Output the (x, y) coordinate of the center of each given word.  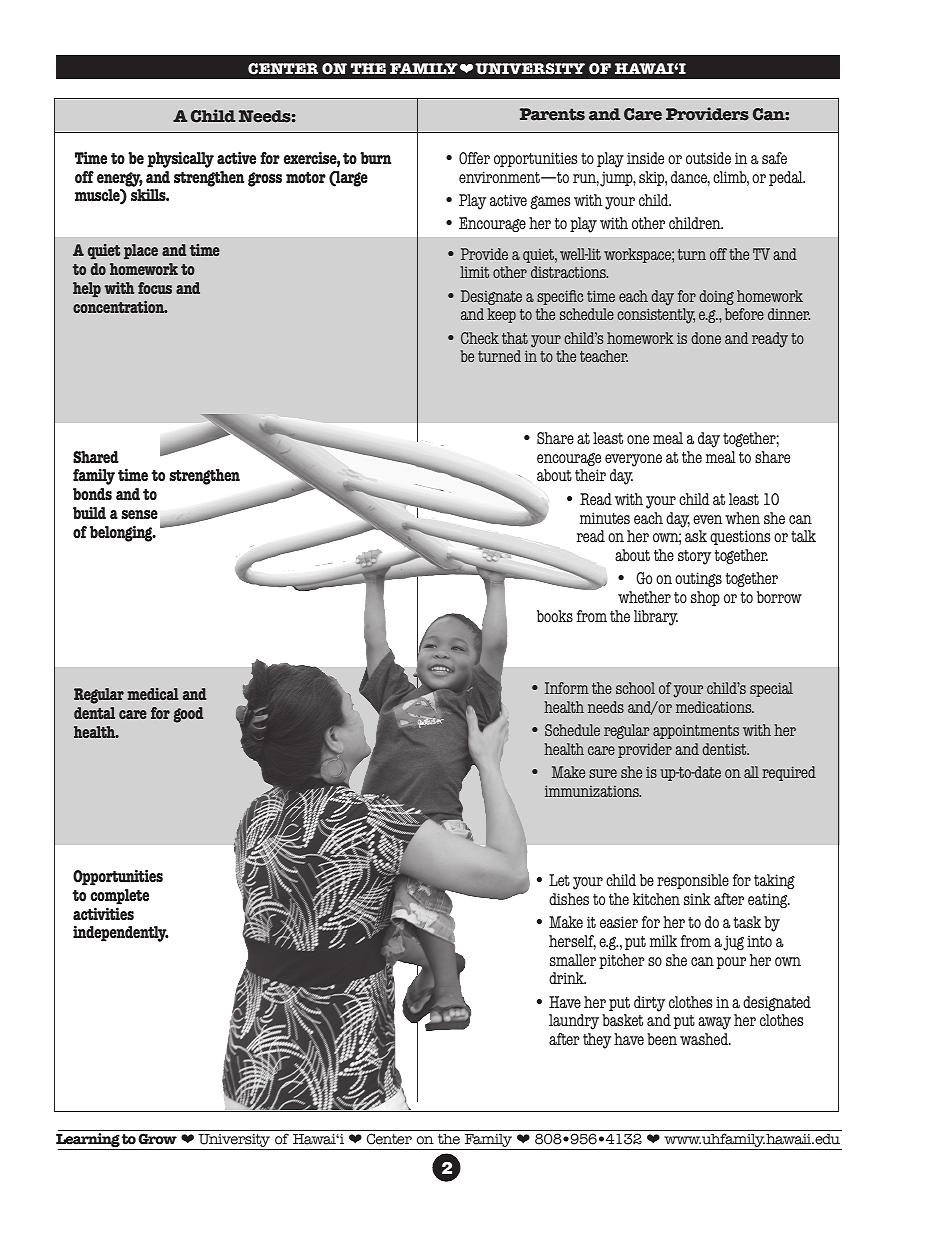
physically (180, 160)
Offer (474, 158)
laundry (574, 1022)
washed (705, 1039)
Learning (88, 1141)
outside (708, 158)
